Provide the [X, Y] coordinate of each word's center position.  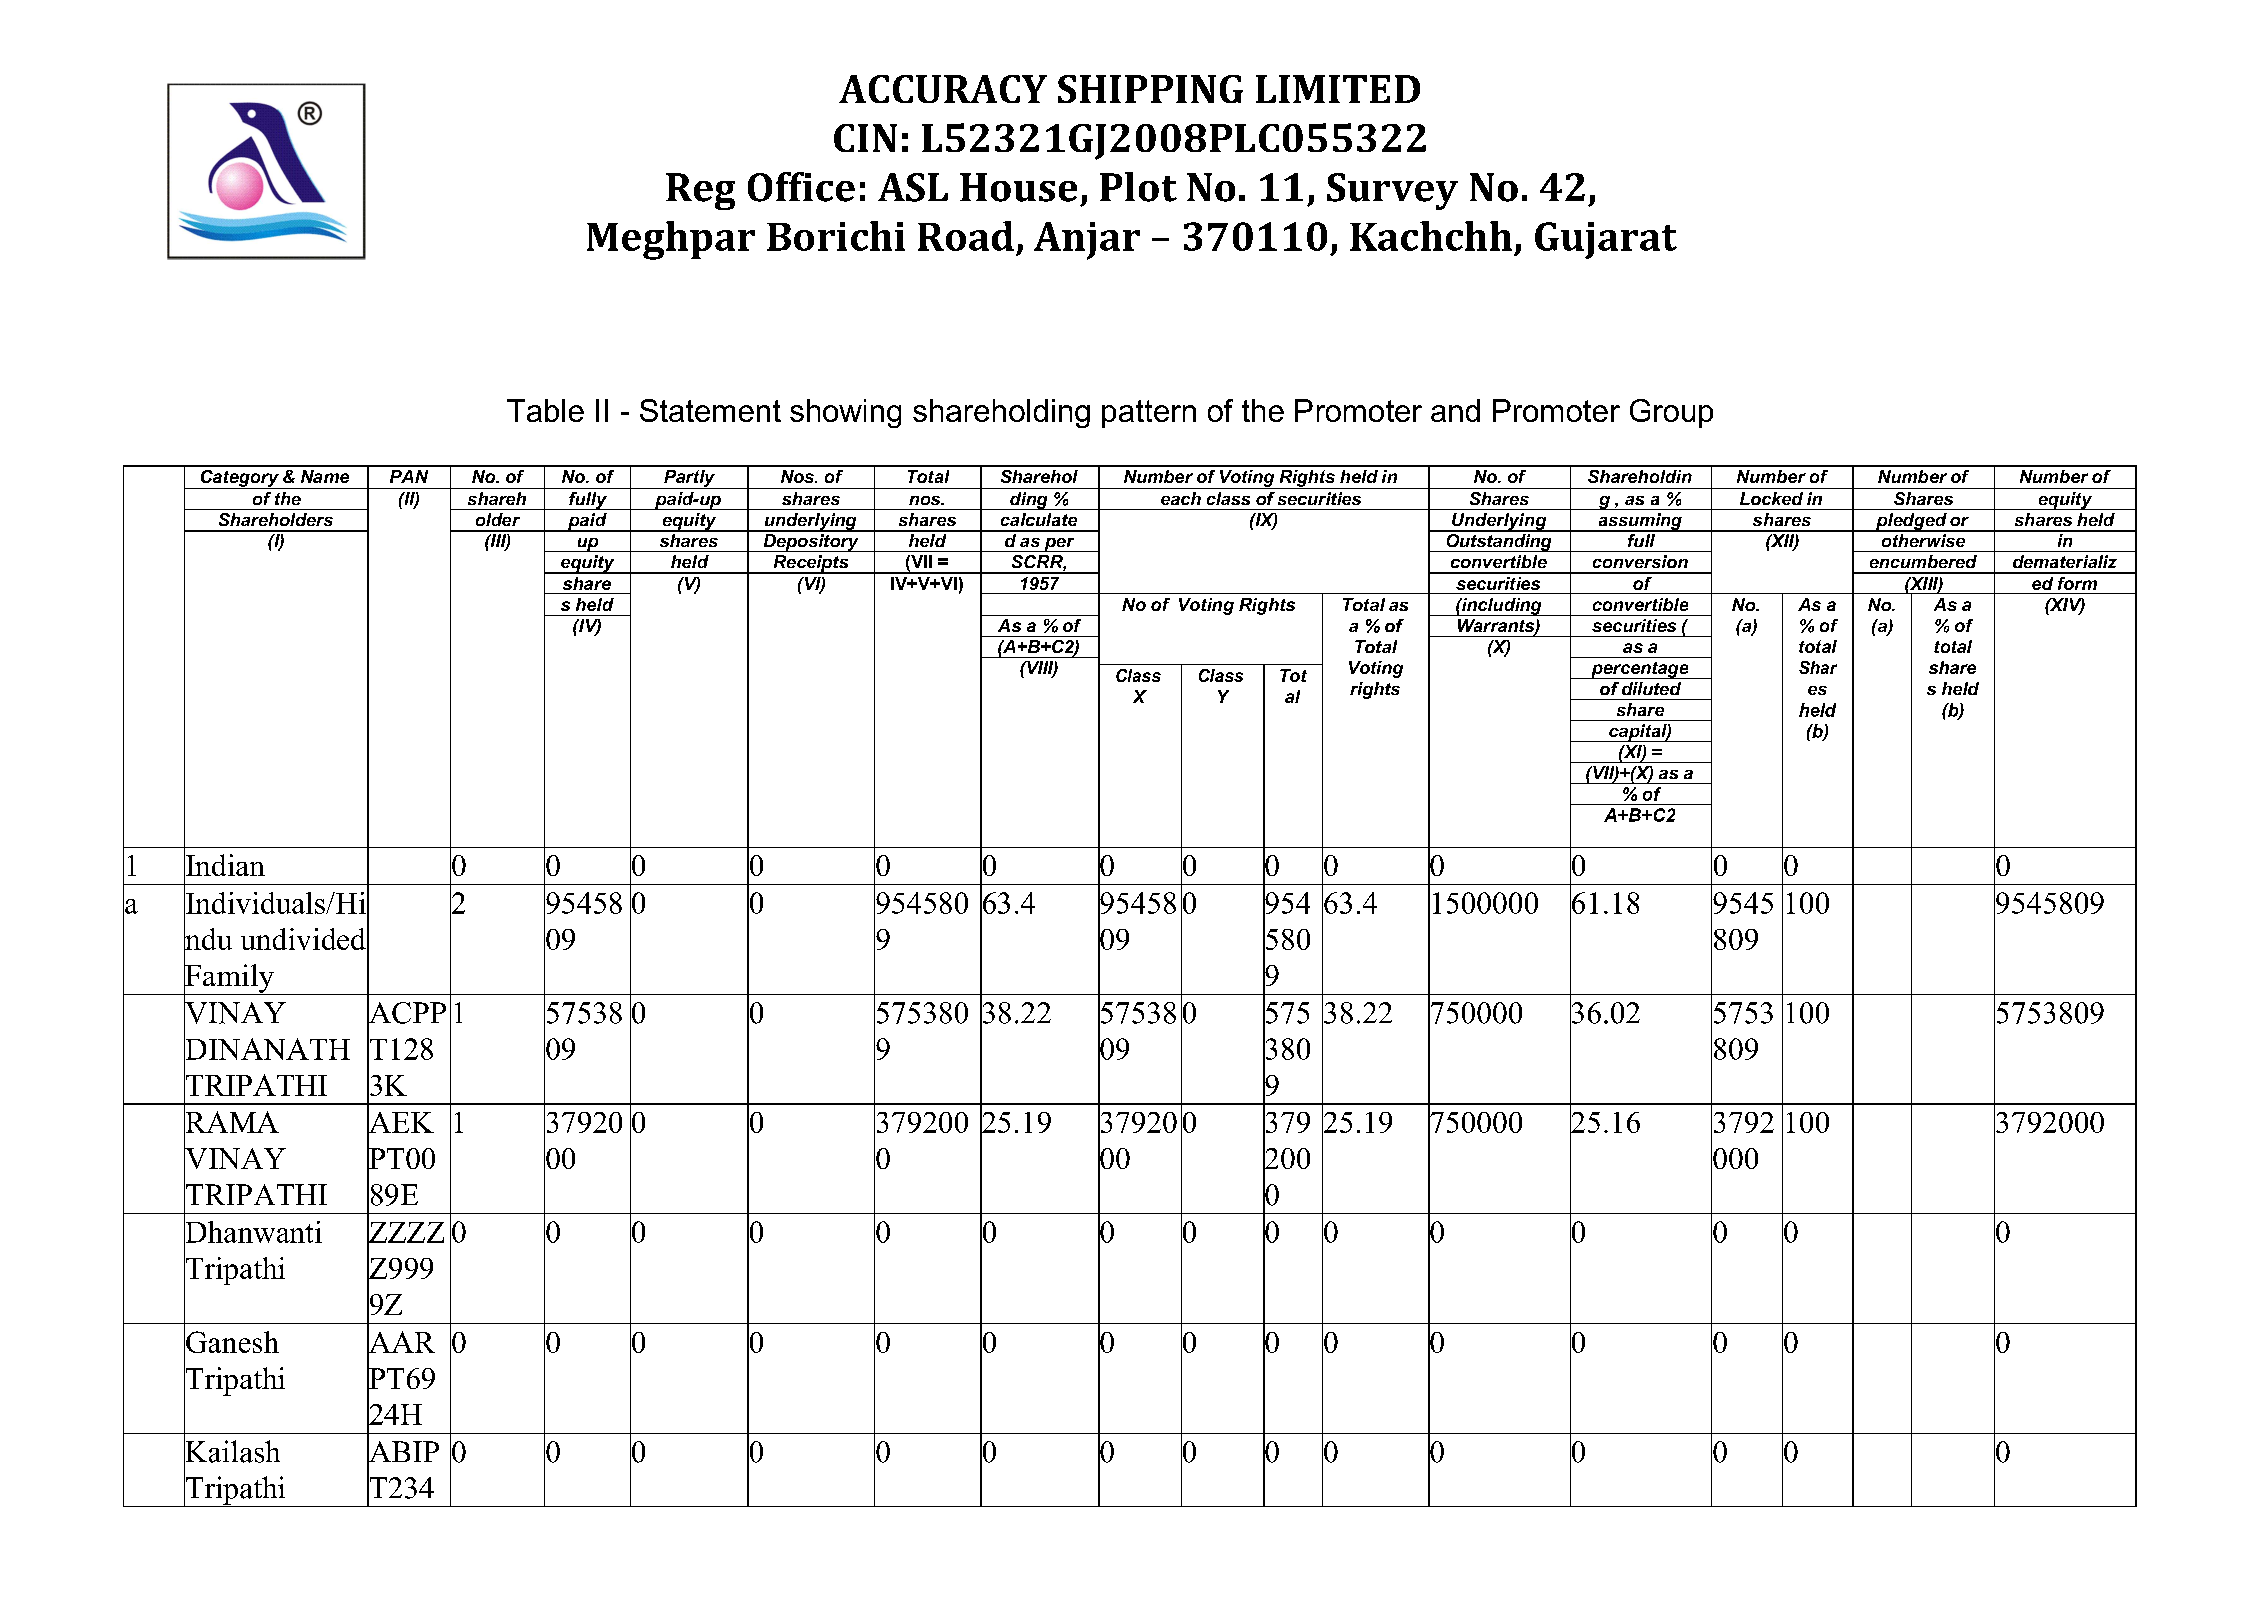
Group [1671, 413]
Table [545, 410]
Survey [1392, 191]
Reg [700, 191]
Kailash [232, 1451]
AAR [401, 1342]
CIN [865, 138]
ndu [208, 939]
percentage [1640, 670]
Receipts [811, 564]
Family [229, 978]
